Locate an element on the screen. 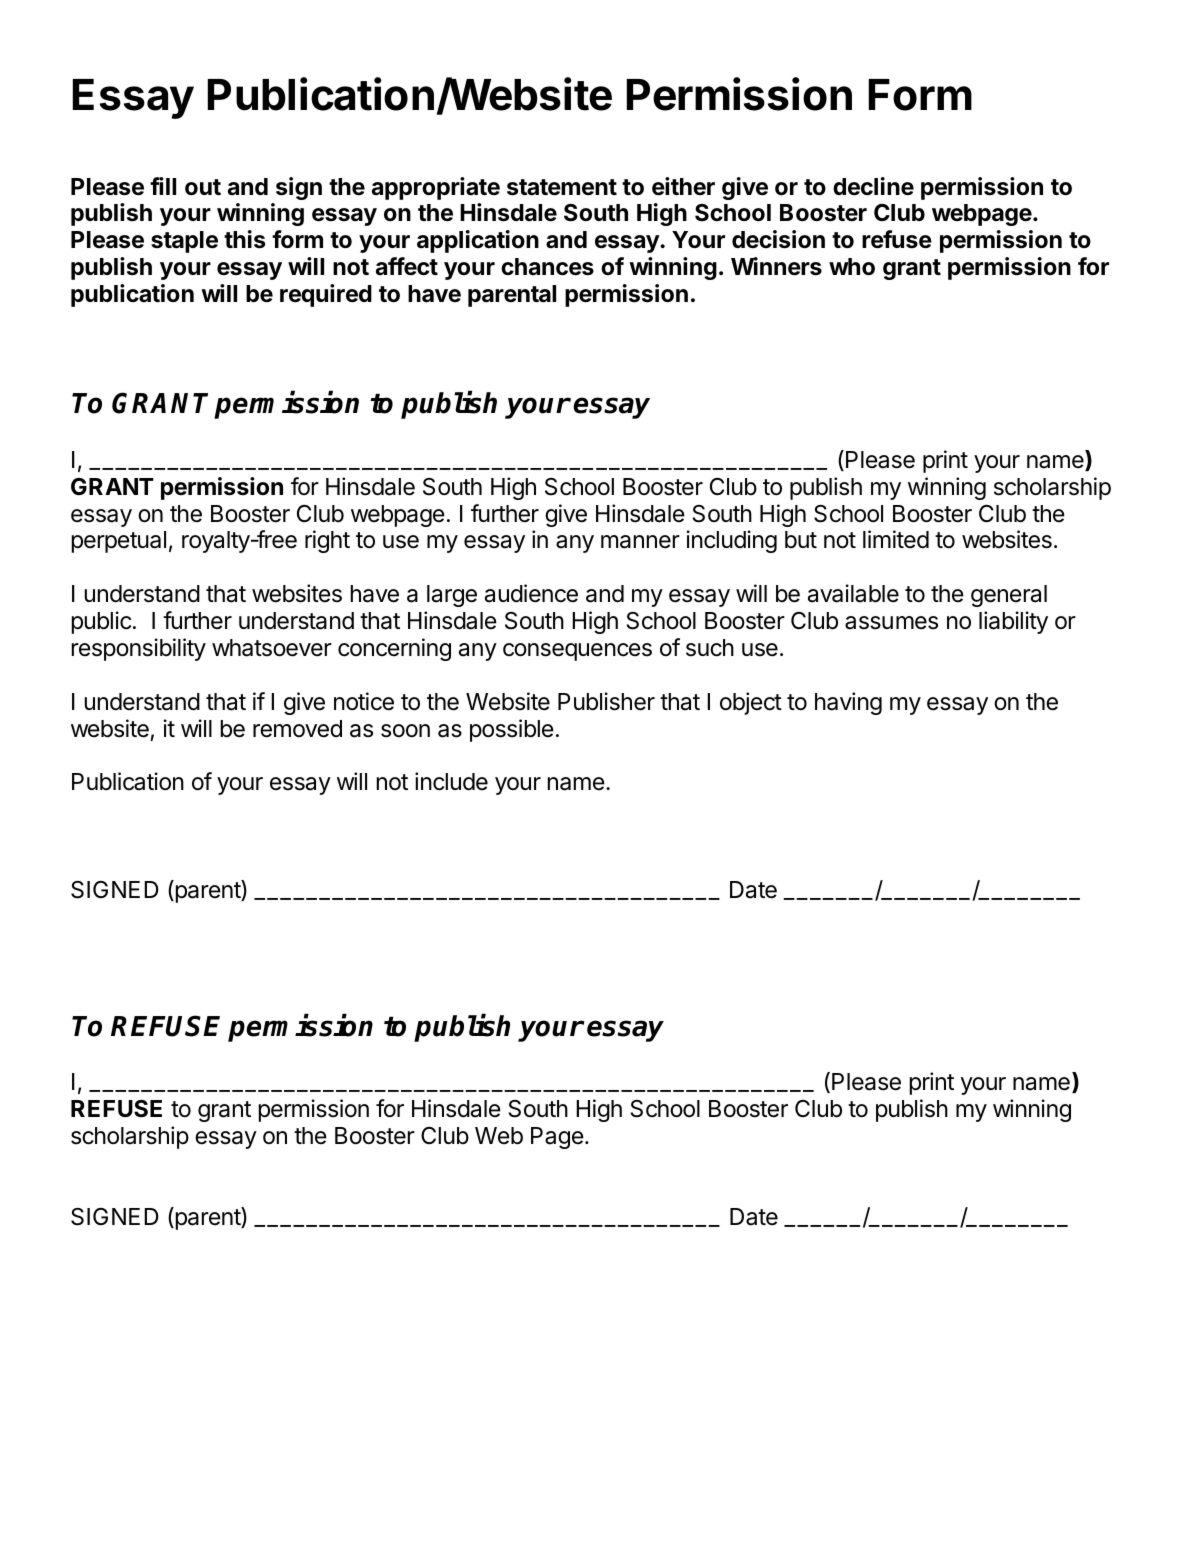 The image size is (1191, 1542). statement is located at coordinates (562, 187).
